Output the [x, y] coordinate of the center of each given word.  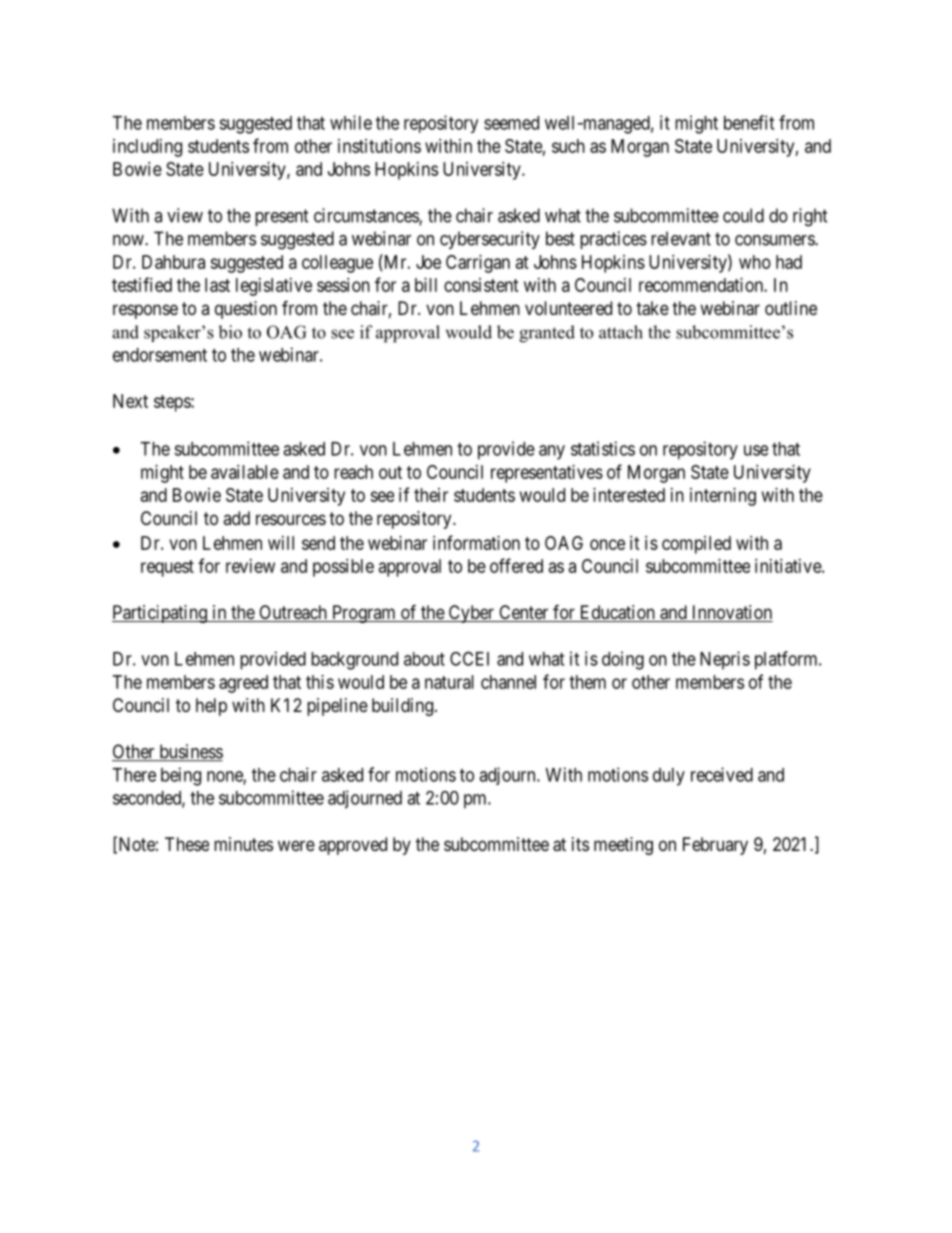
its [580, 844]
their [431, 495]
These [187, 844]
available [245, 472]
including [147, 148]
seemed [511, 123]
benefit [749, 122]
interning [723, 497]
